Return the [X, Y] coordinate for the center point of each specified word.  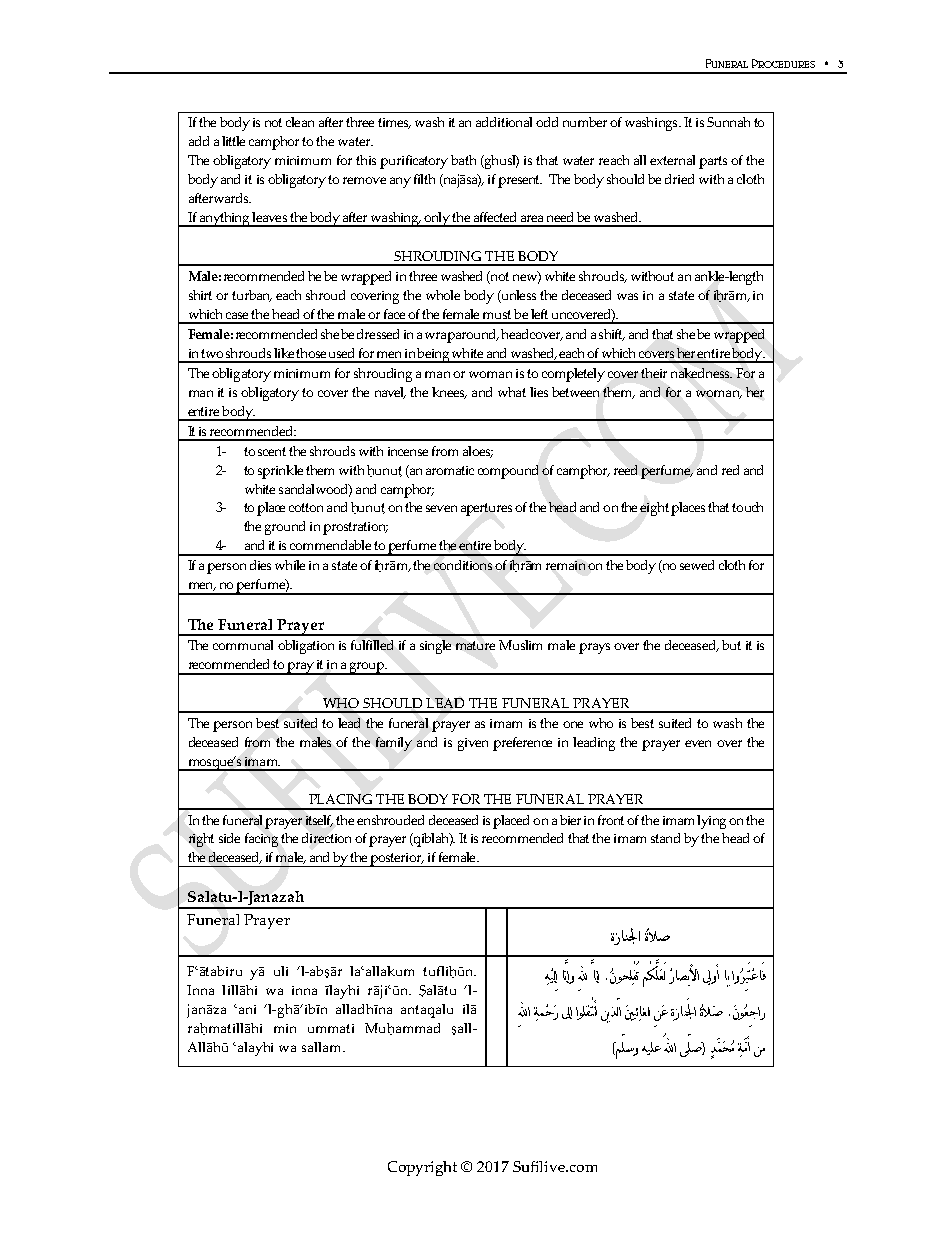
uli [281, 971]
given [473, 744]
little [233, 141]
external [672, 160]
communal [243, 645]
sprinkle [280, 472]
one [573, 724]
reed [625, 470]
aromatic [450, 470]
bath [463, 160]
